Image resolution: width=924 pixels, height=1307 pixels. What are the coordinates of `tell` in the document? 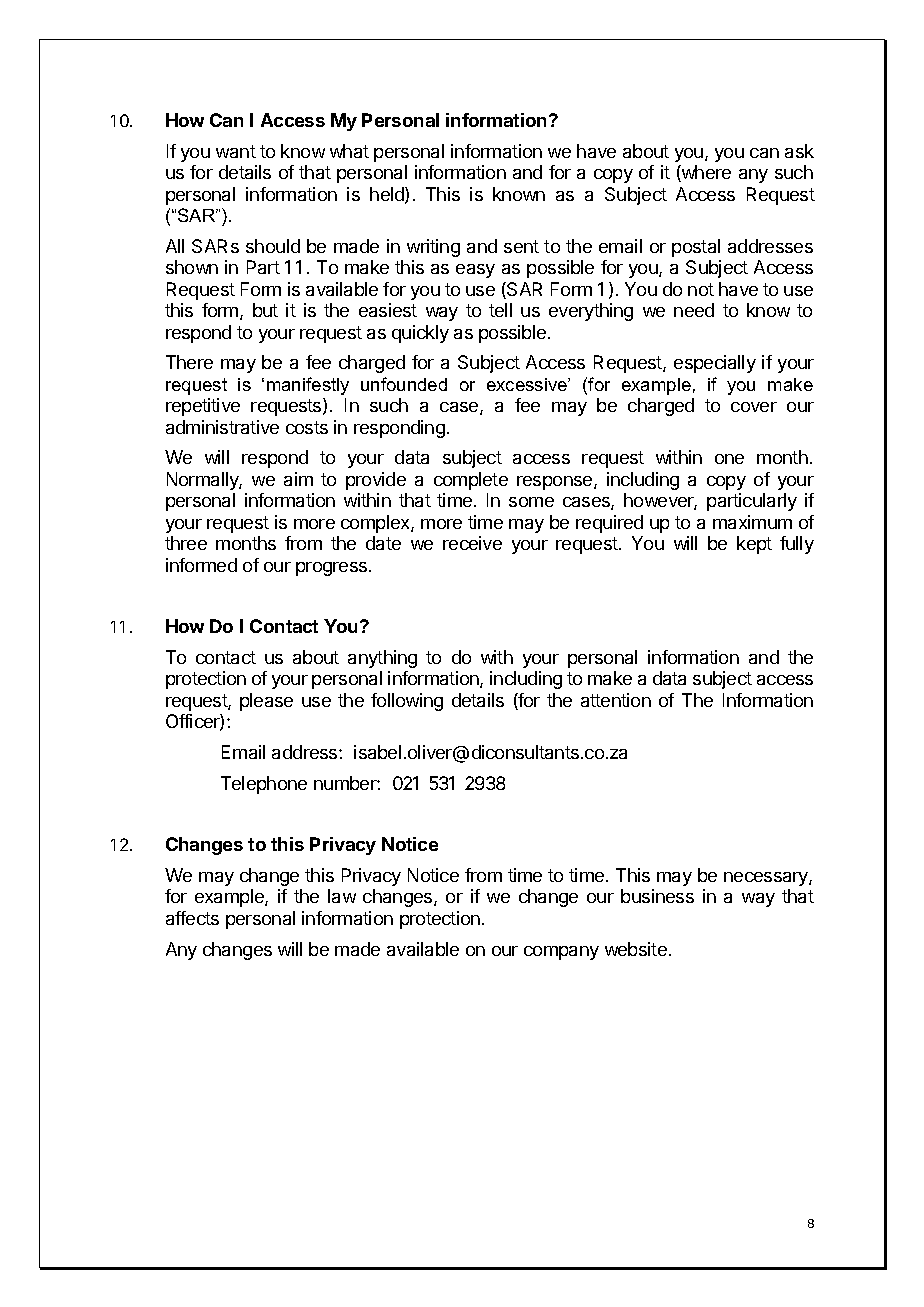 It's located at (500, 310).
